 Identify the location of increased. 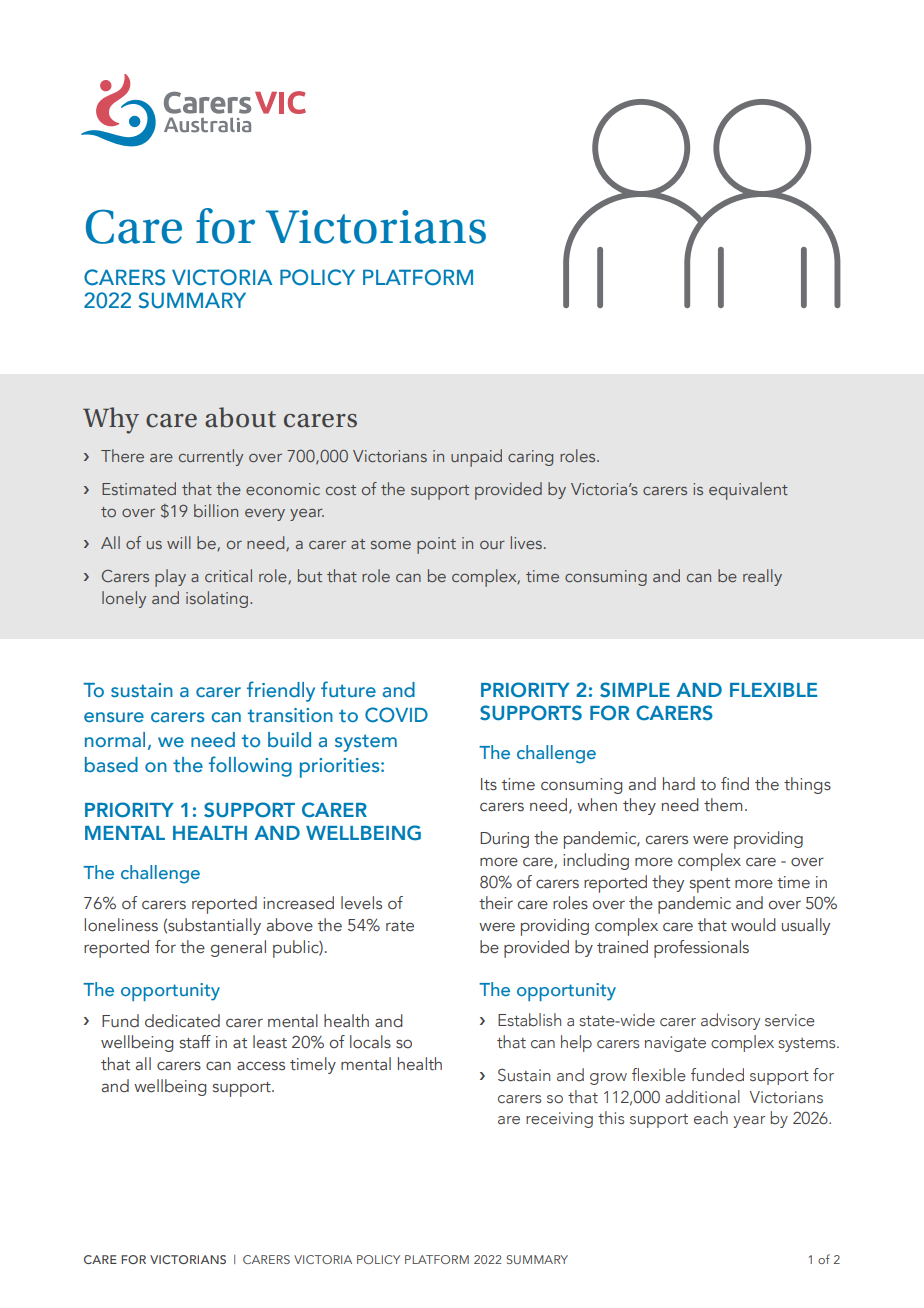
(298, 903).
